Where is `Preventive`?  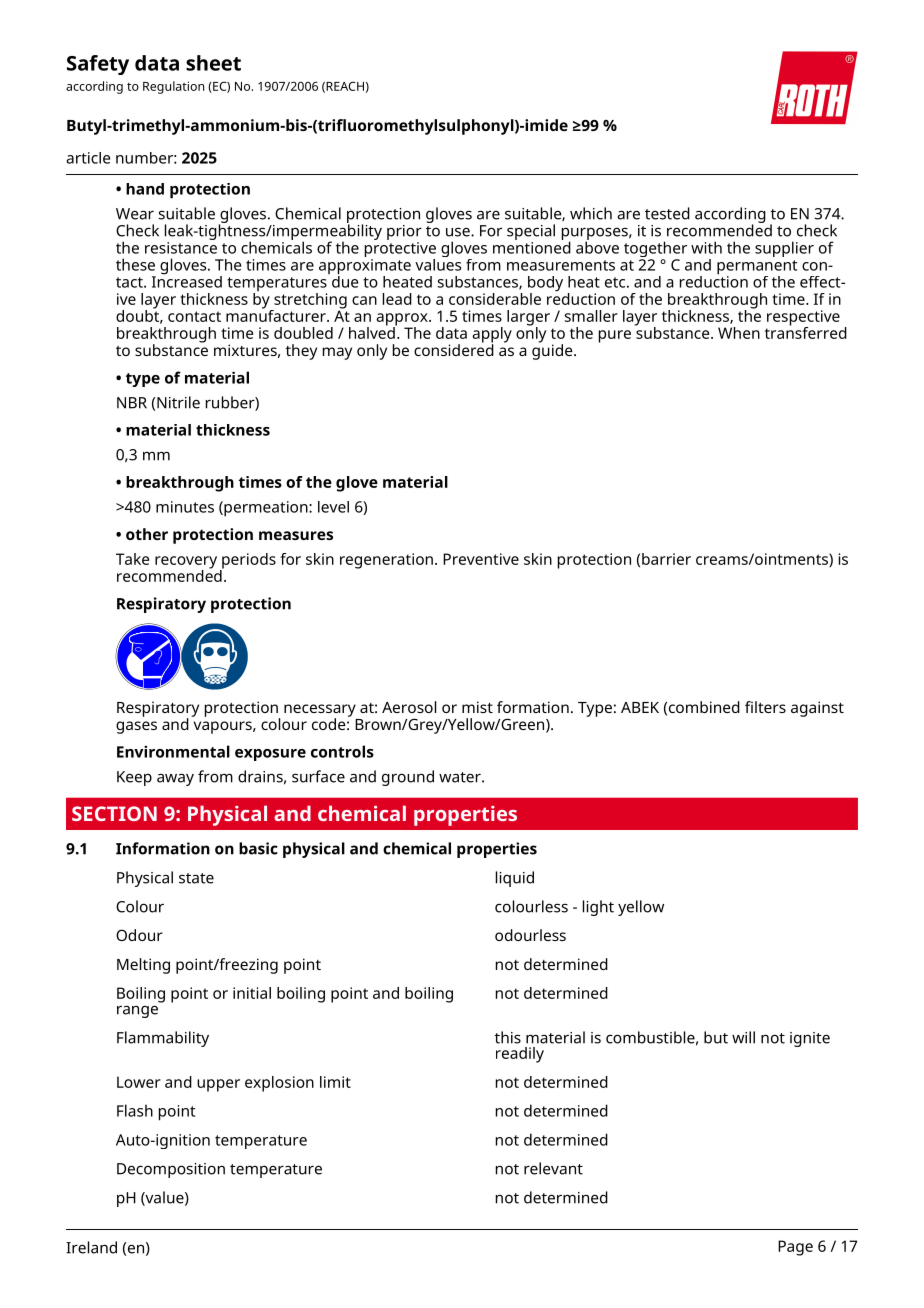 Preventive is located at coordinates (481, 559).
